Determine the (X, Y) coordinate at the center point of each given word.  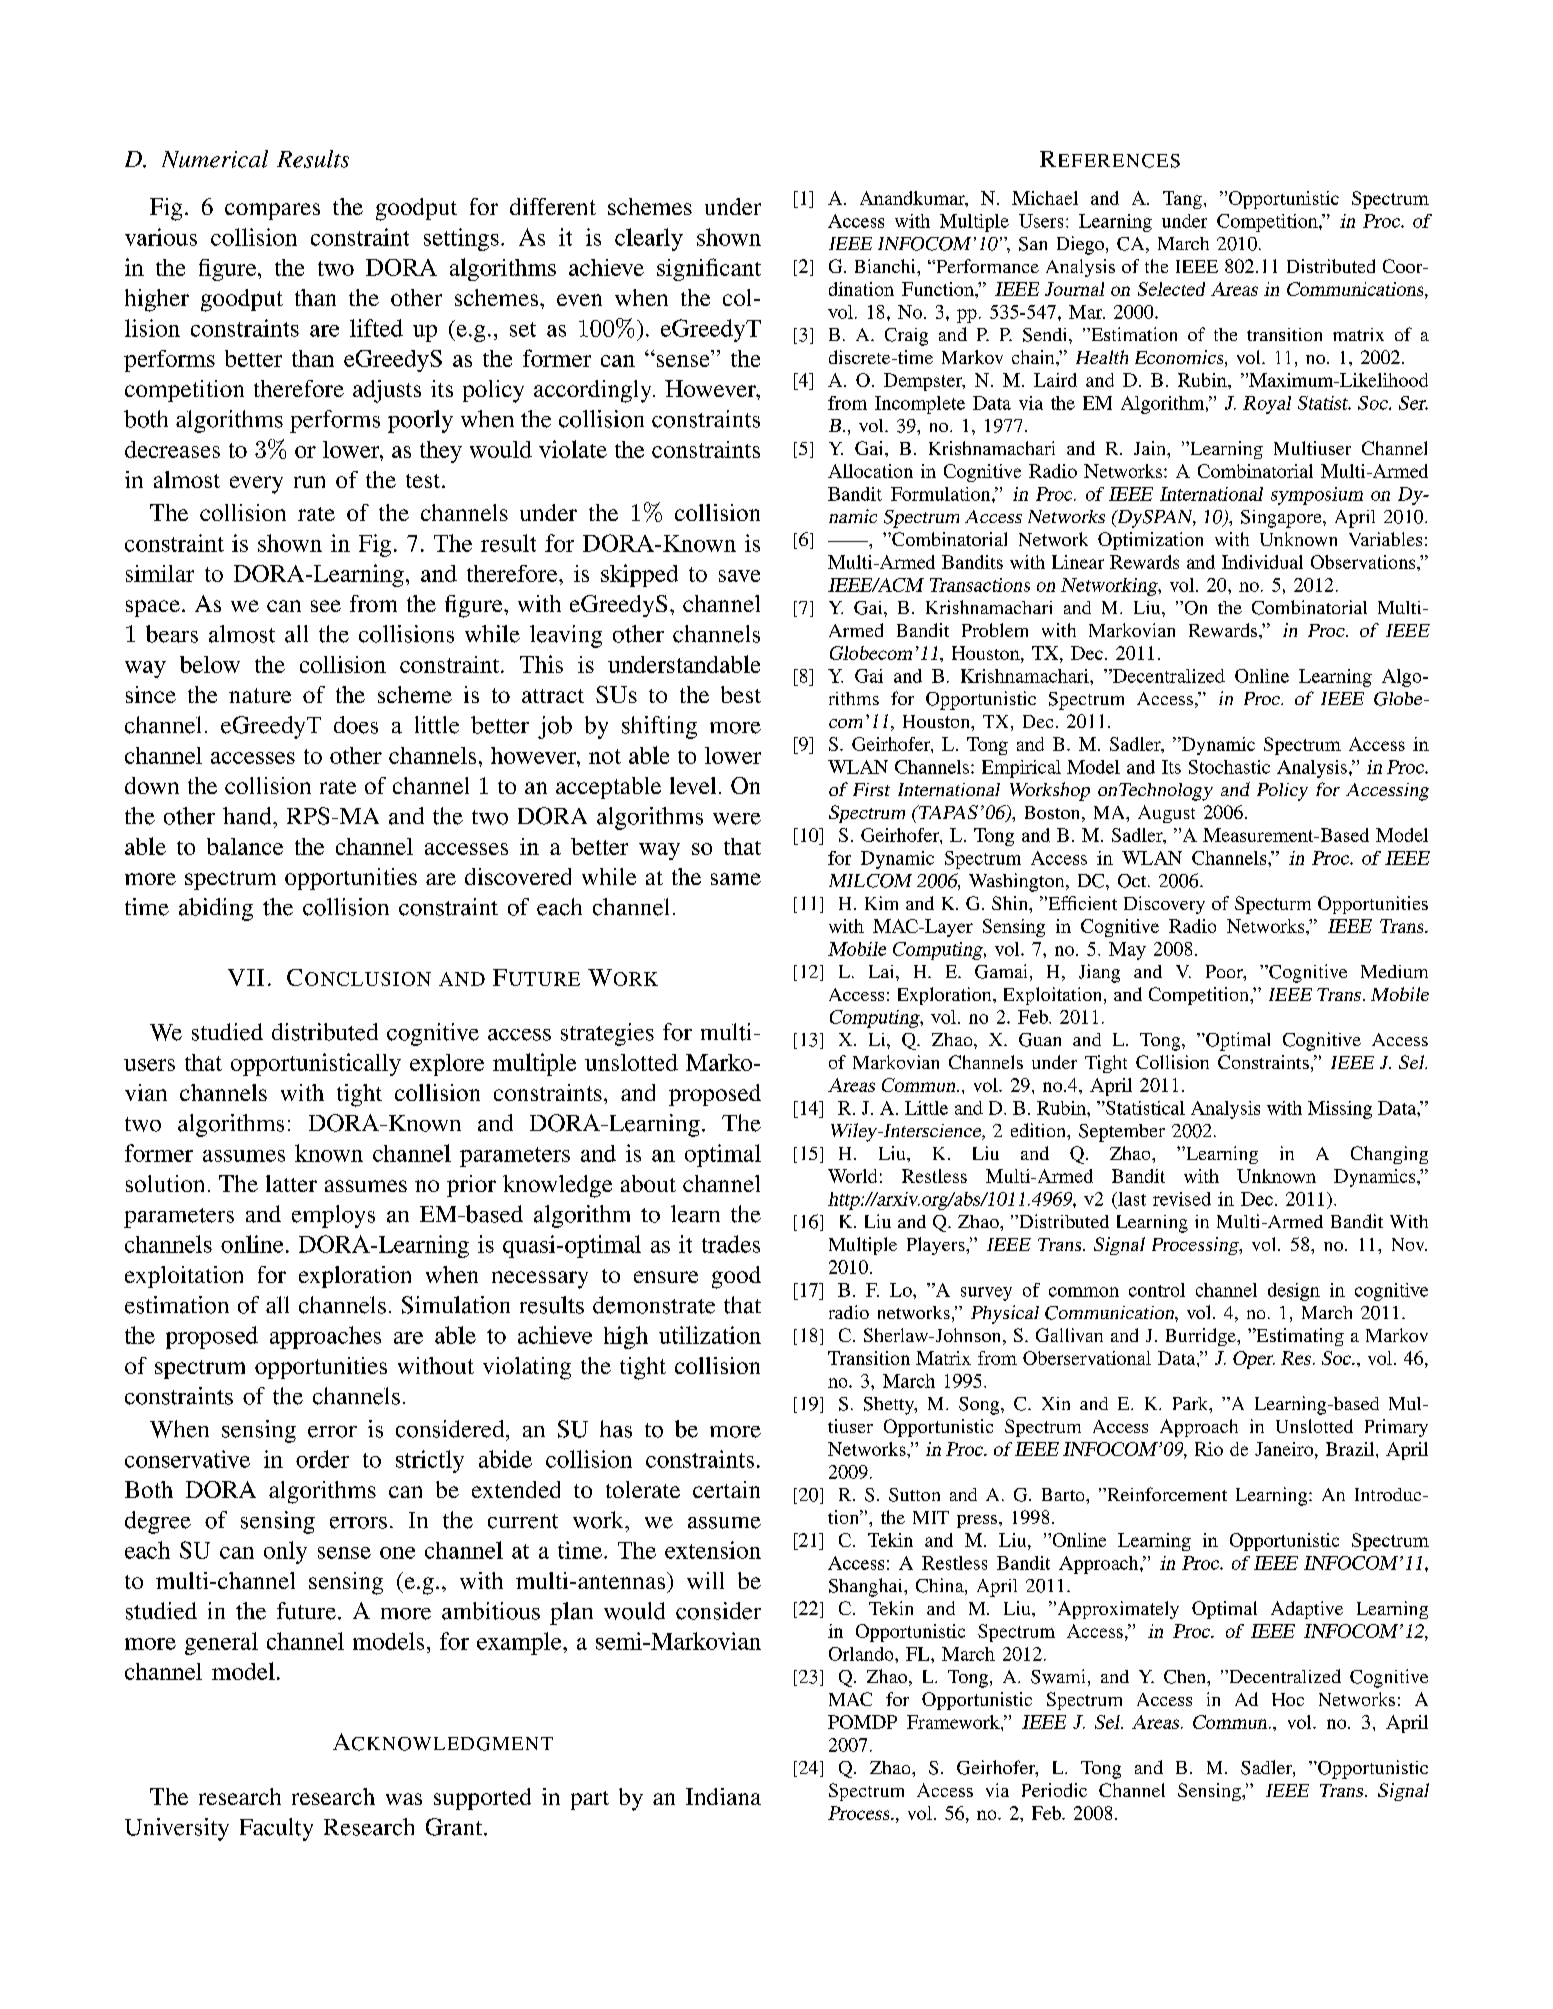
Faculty (276, 1829)
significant (709, 269)
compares (272, 211)
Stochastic (1229, 767)
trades (731, 1244)
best (741, 694)
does (356, 725)
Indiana (723, 1796)
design (1294, 1292)
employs (333, 1216)
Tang (1182, 200)
